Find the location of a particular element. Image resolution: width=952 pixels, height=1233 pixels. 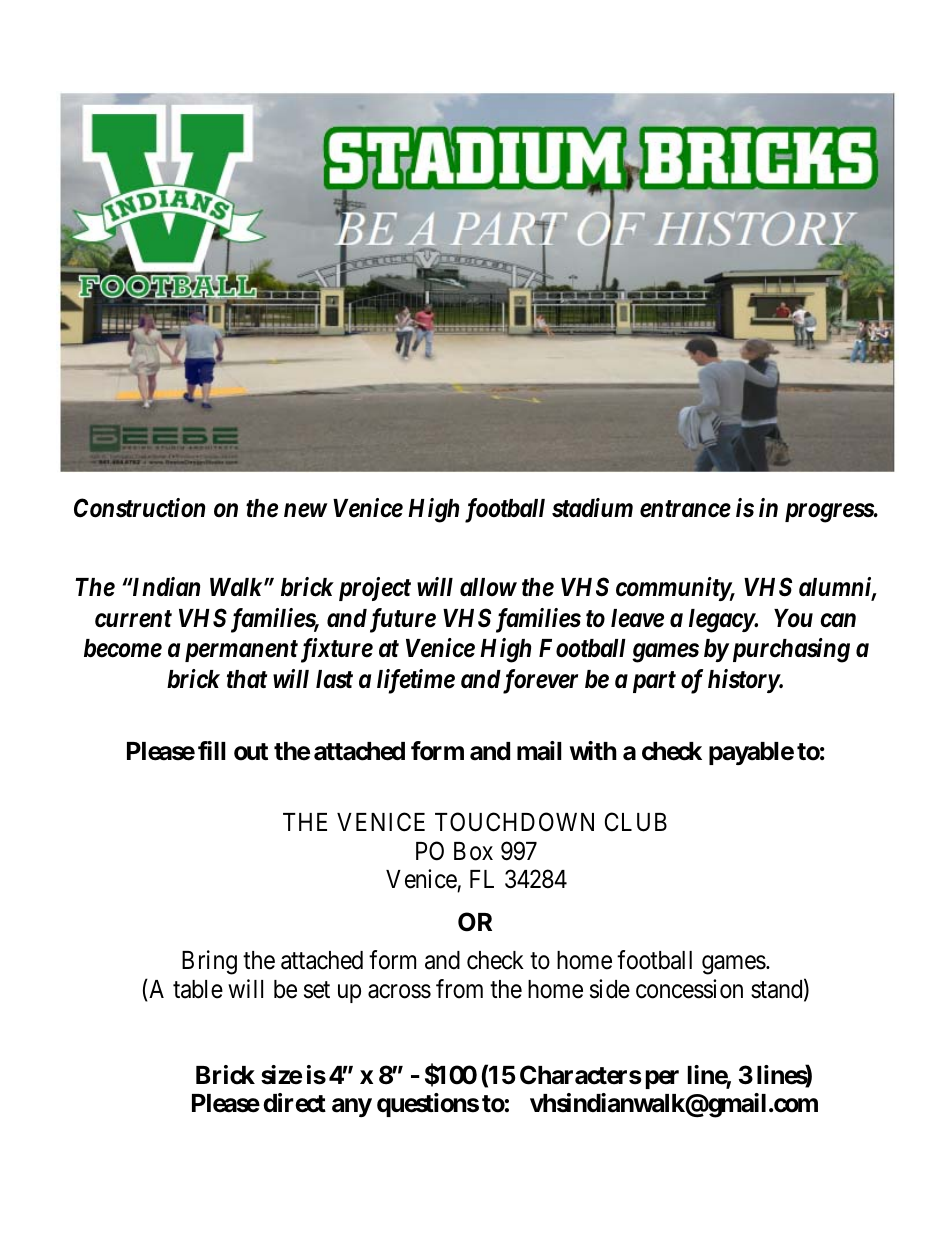

Box is located at coordinates (473, 851).
